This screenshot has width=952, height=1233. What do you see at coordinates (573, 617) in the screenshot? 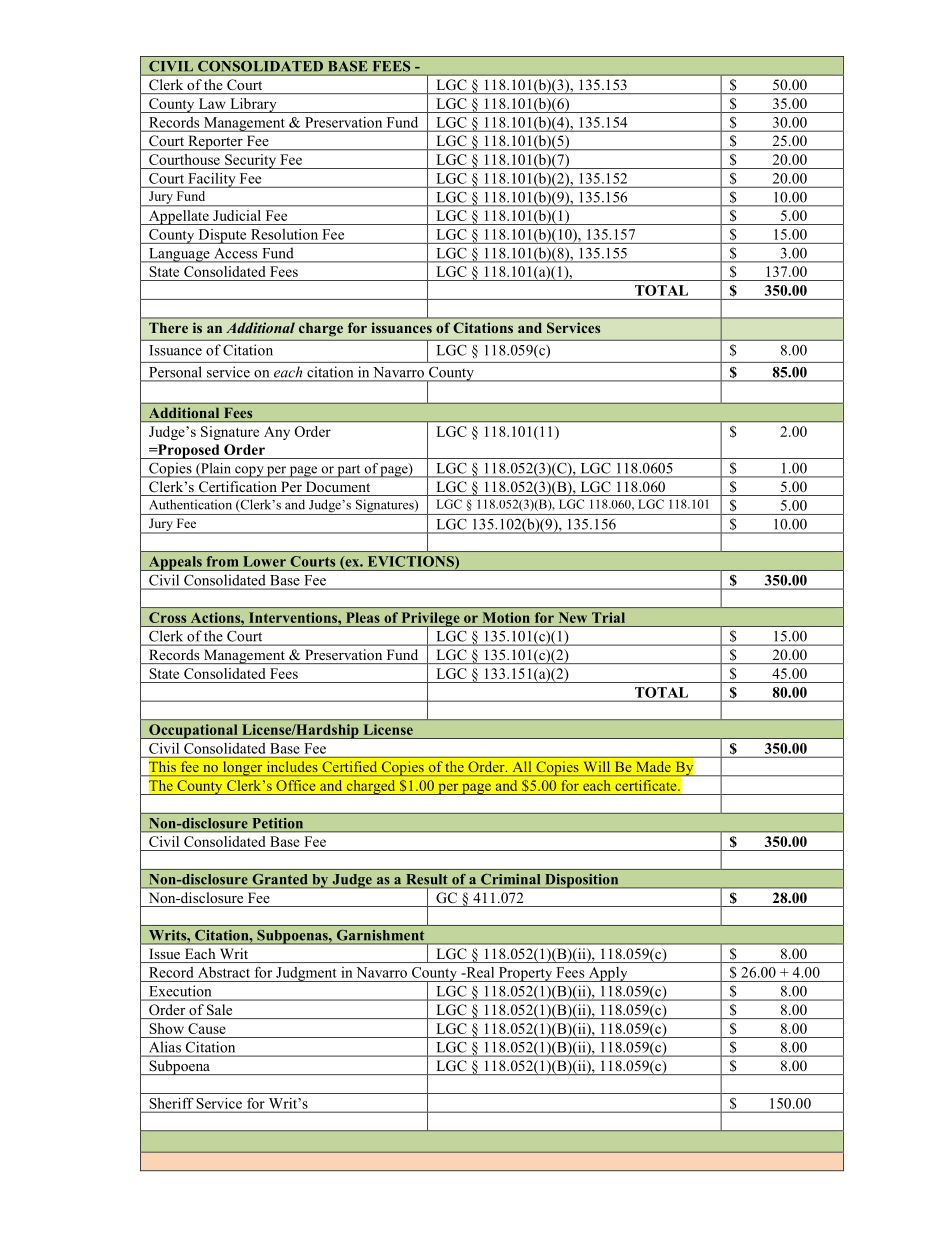
I see `New` at bounding box center [573, 617].
